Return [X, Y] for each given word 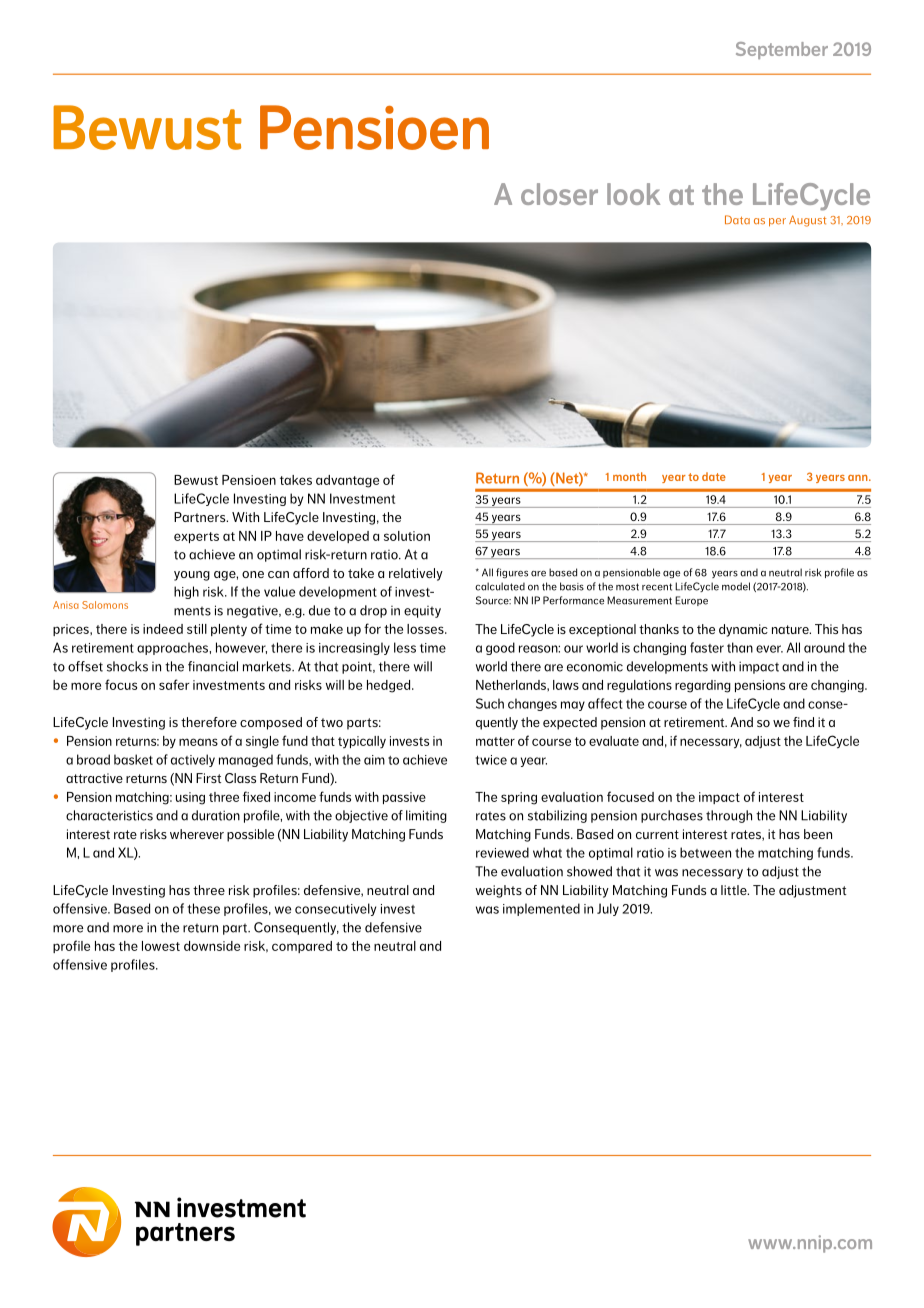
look [633, 194]
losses [426, 629]
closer [559, 194]
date [714, 476]
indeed [163, 629]
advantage [347, 481]
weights [498, 891]
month [629, 476]
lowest [161, 946]
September [782, 50]
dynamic [743, 630]
